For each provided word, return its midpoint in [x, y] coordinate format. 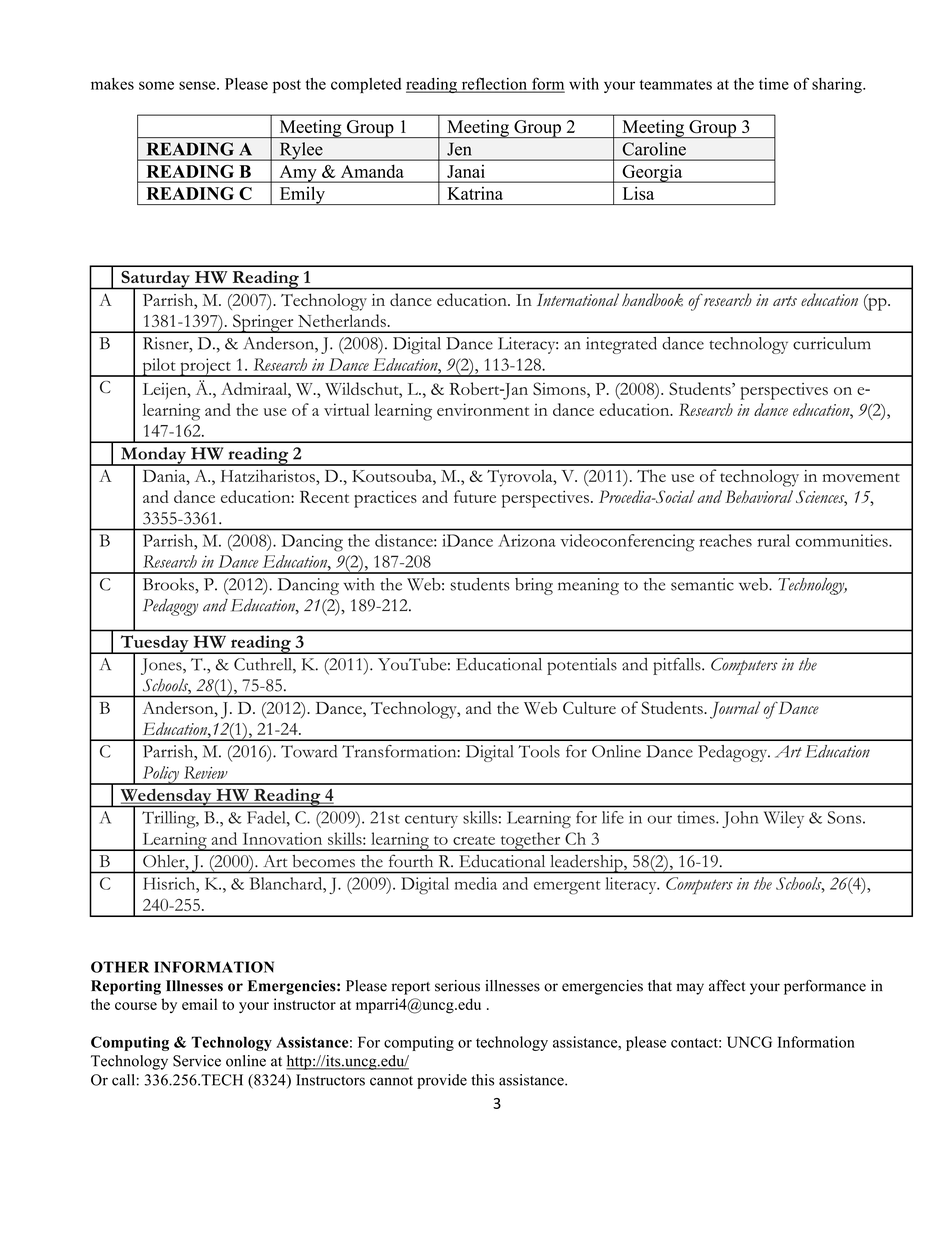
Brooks [169, 584]
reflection [494, 84]
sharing [838, 85]
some [156, 85]
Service [197, 1061]
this [482, 1080]
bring [534, 586]
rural [773, 540]
